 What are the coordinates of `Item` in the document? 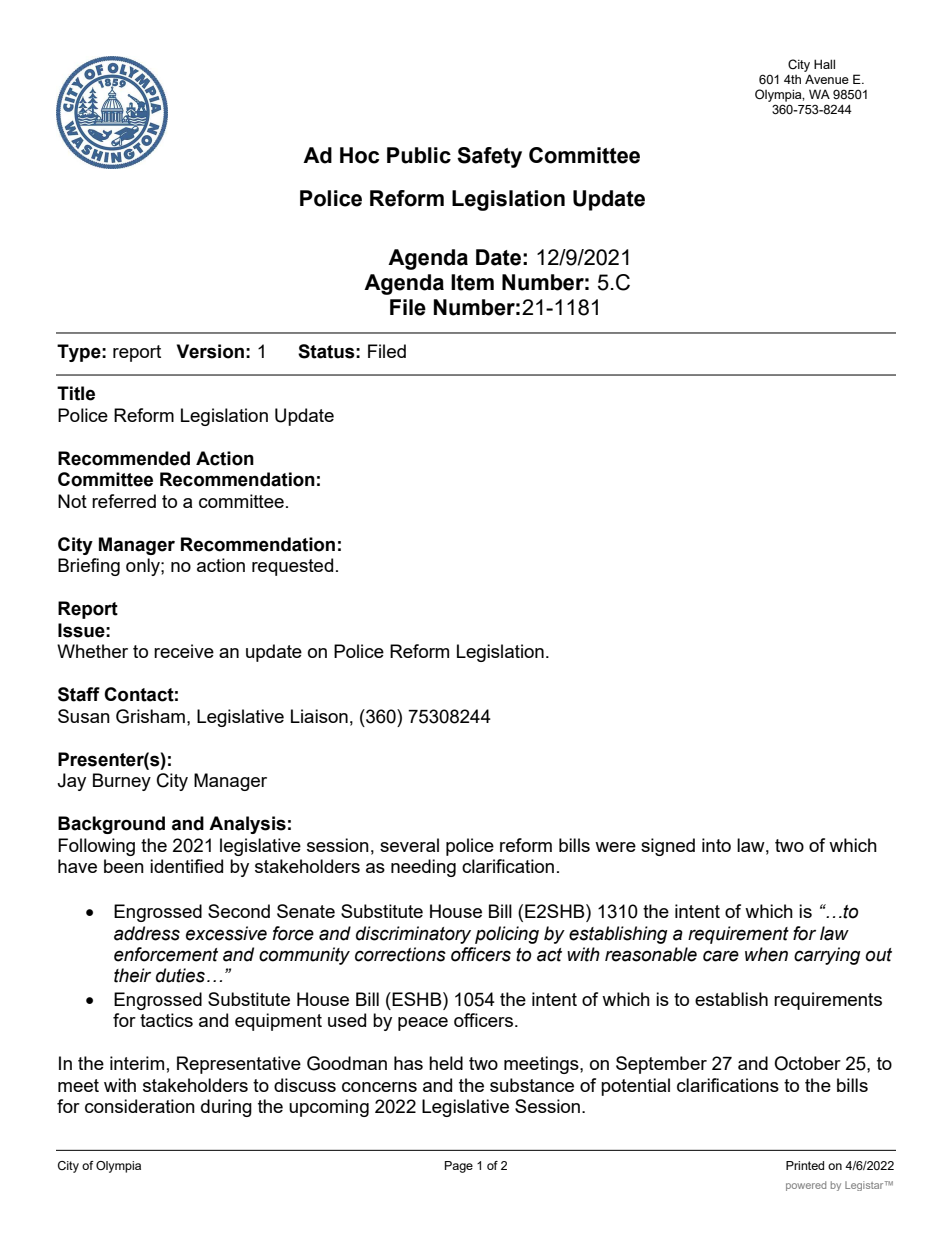 It's located at (472, 282).
